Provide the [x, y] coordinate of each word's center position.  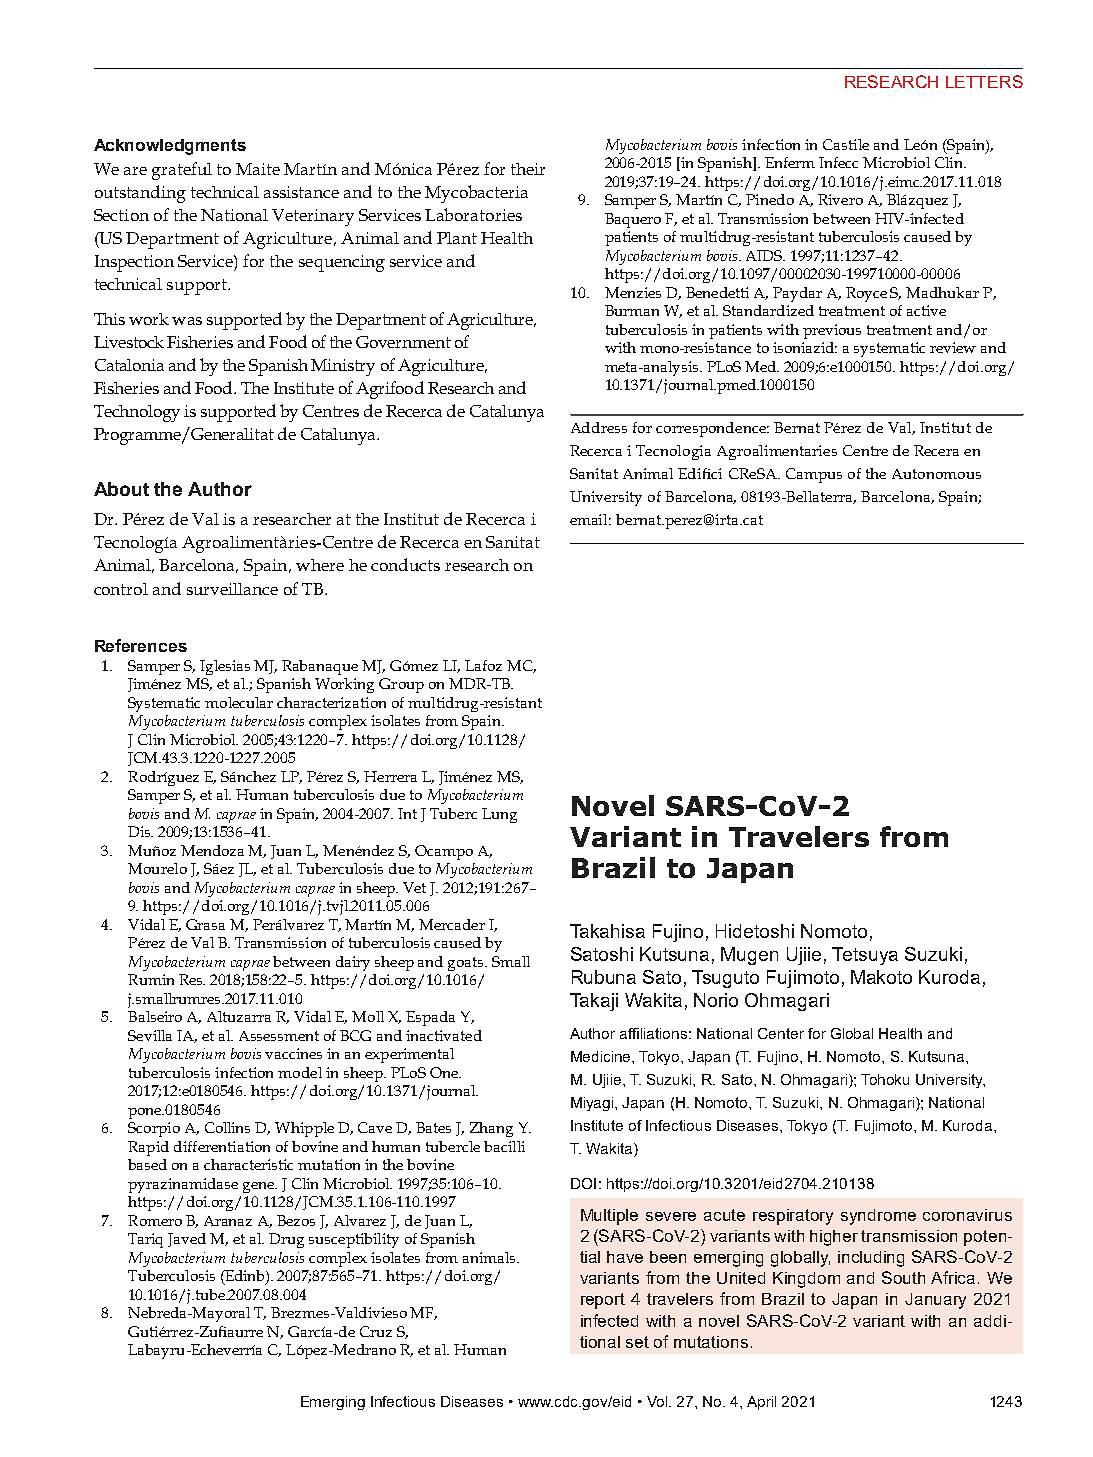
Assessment [279, 1036]
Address [599, 427]
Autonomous [936, 474]
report [603, 1301]
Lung [499, 815]
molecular [239, 702]
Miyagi [593, 1104]
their [528, 169]
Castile [846, 144]
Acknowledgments [170, 147]
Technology [137, 413]
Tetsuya [865, 956]
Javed [187, 1240]
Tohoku [885, 1079]
